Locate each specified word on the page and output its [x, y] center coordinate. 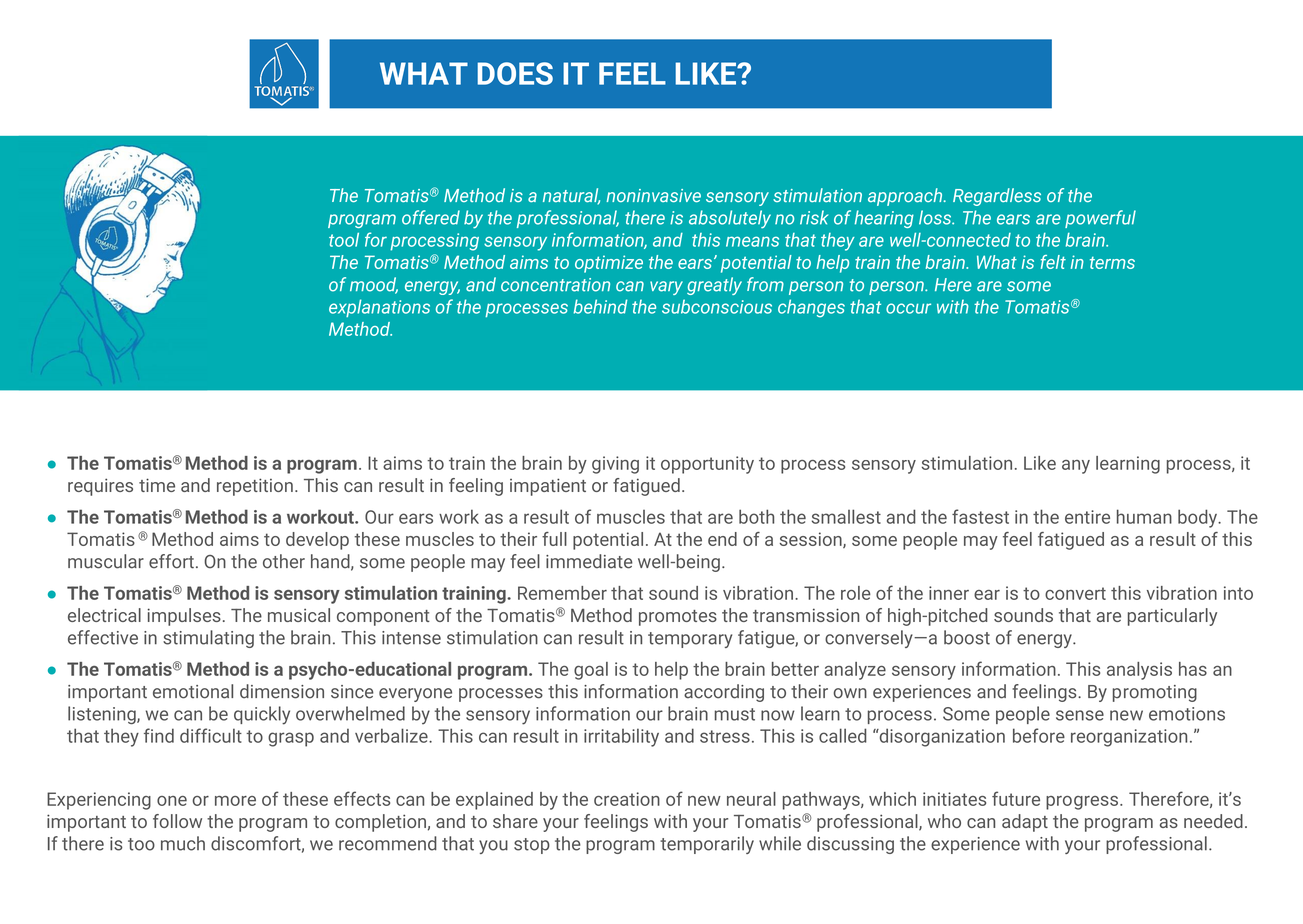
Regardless [997, 197]
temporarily [707, 845]
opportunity [707, 465]
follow [177, 821]
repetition [255, 487]
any [1076, 467]
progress [1083, 803]
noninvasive [653, 195]
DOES [515, 73]
